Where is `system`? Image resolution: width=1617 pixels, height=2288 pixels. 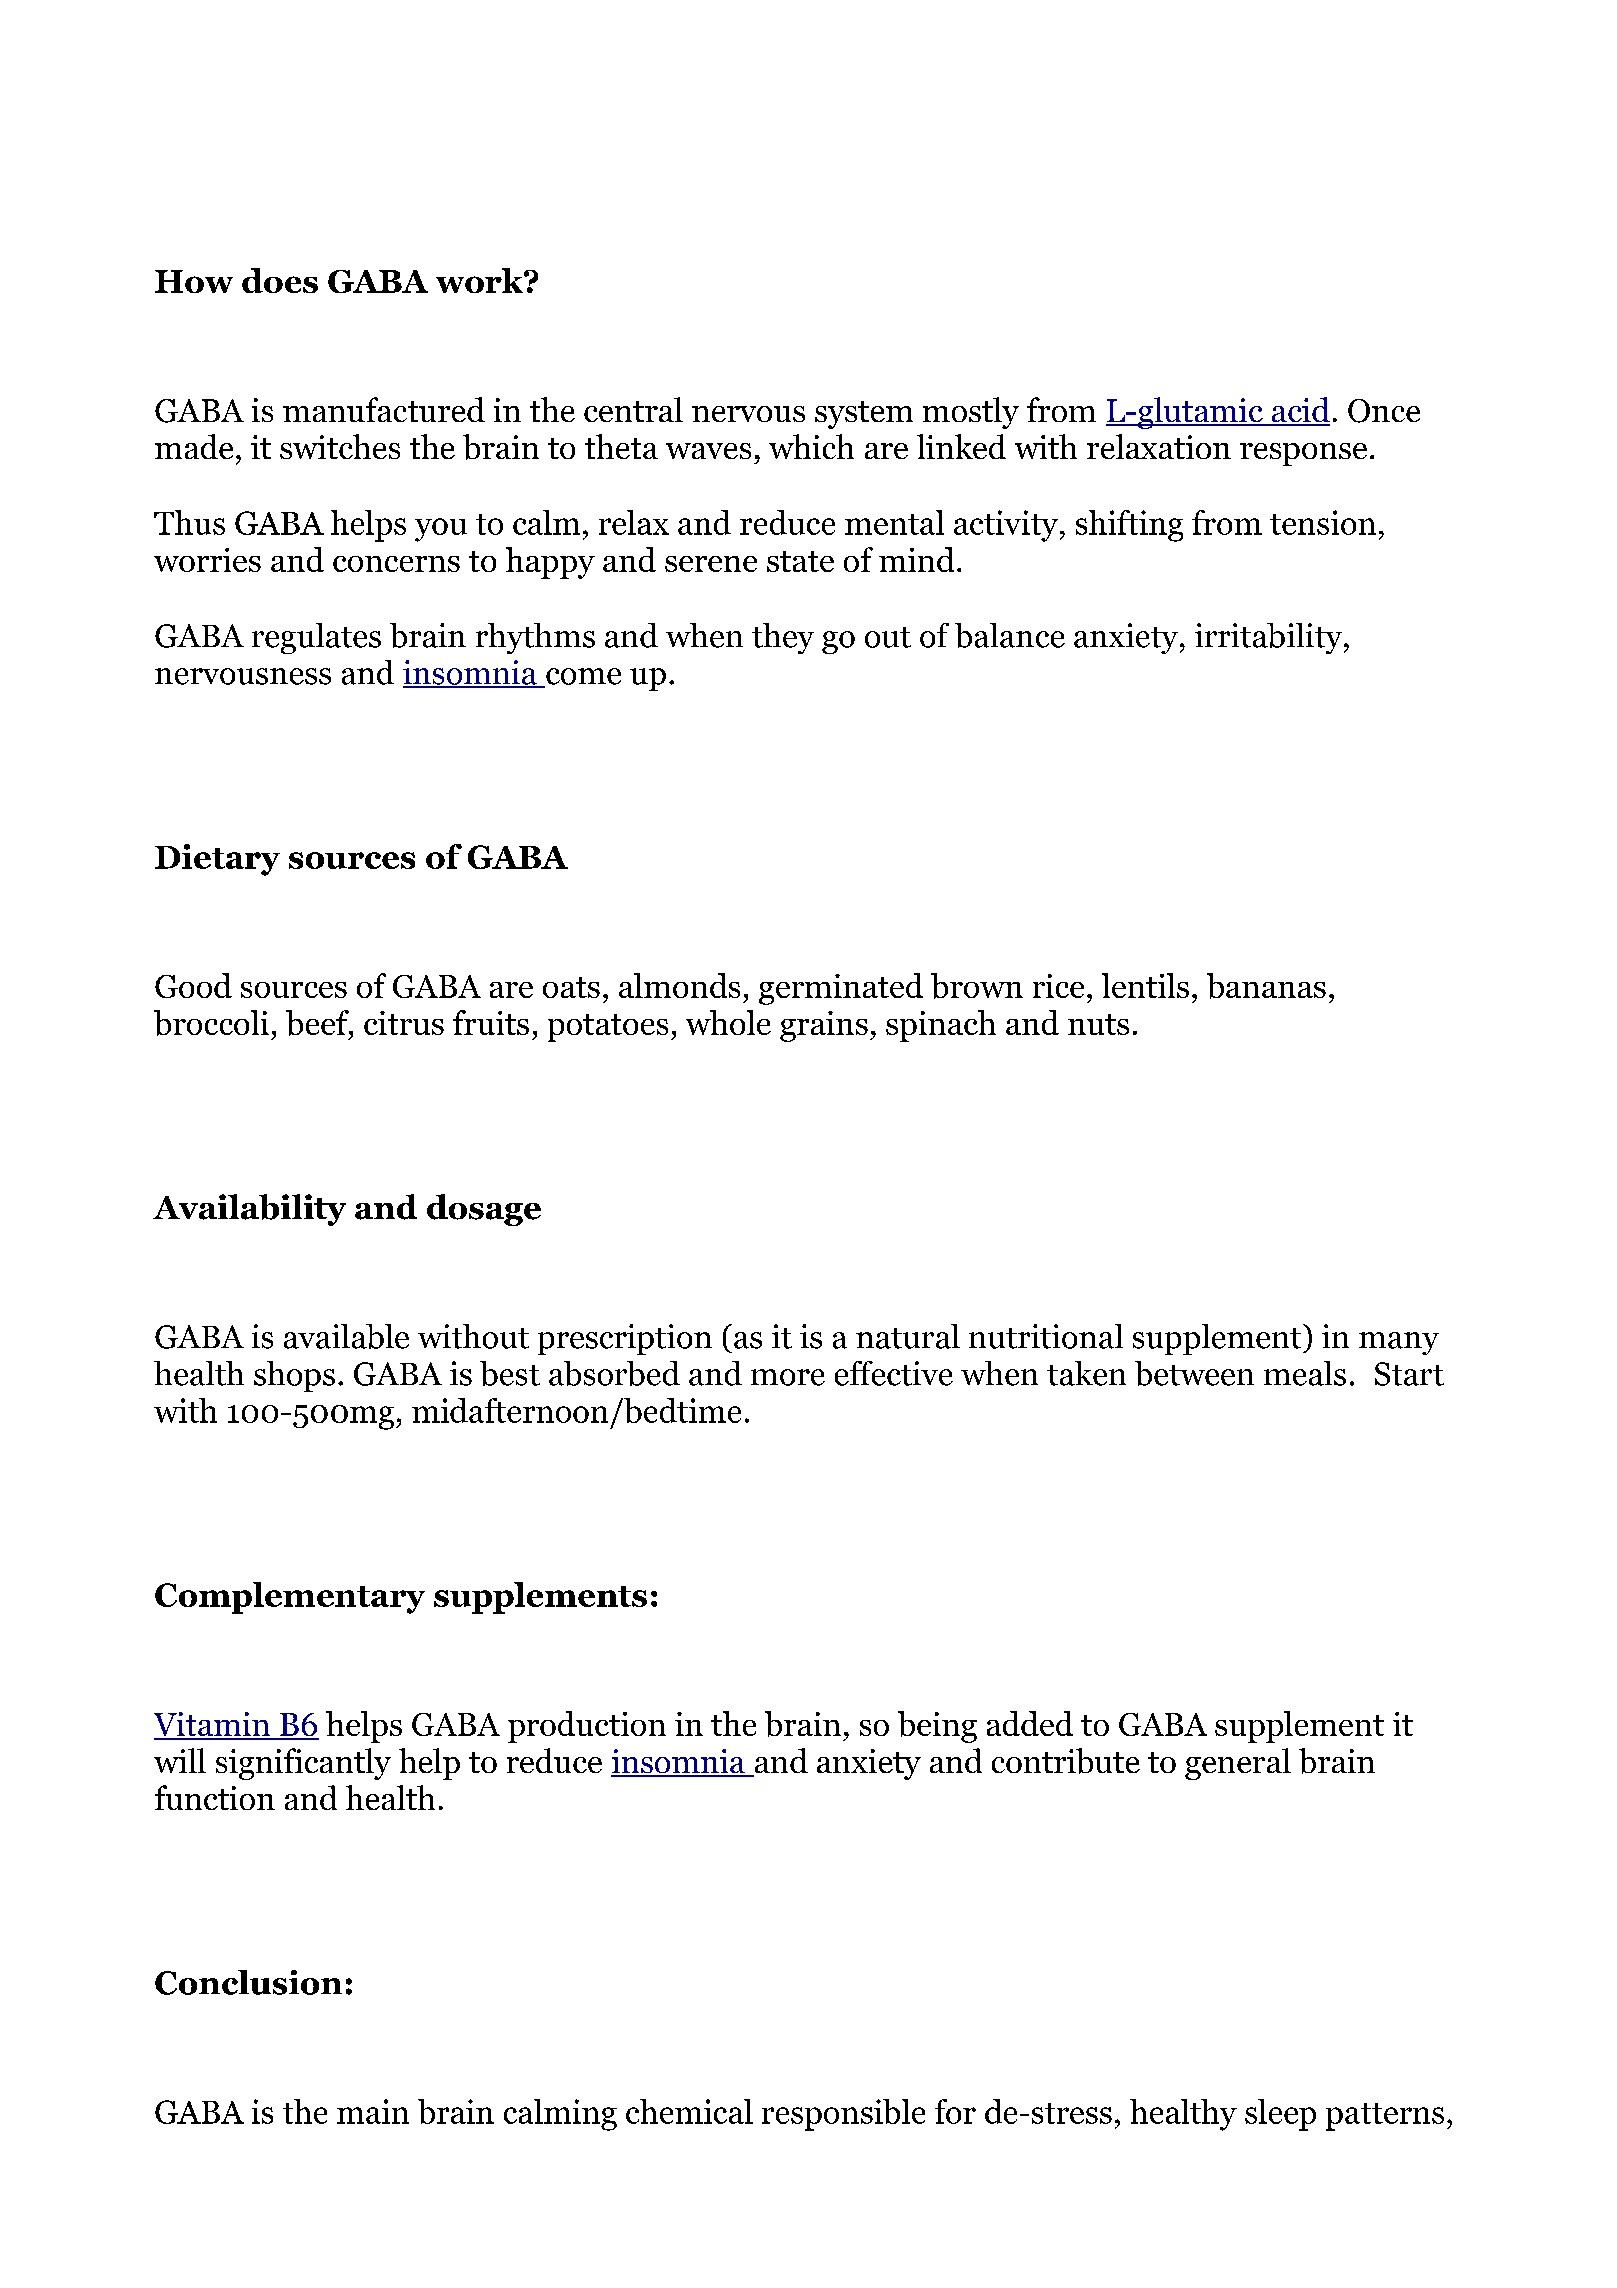 system is located at coordinates (864, 415).
